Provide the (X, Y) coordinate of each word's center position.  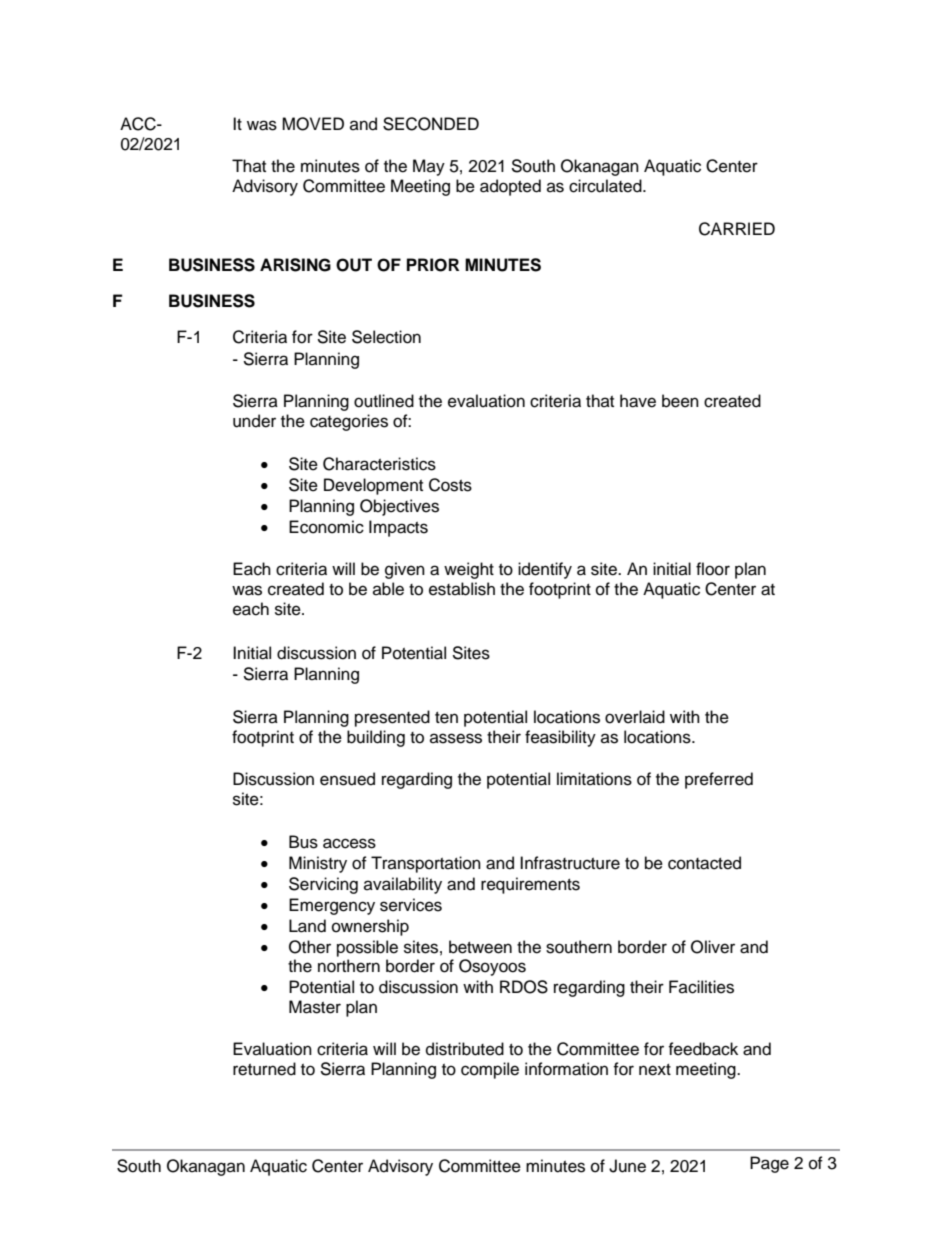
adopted (510, 187)
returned (264, 1069)
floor (713, 569)
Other (310, 947)
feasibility (560, 738)
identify (545, 570)
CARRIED (737, 229)
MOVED (313, 124)
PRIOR (433, 265)
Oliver (713, 947)
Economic (326, 527)
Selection (386, 337)
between (480, 947)
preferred (719, 780)
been (680, 401)
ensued (347, 779)
